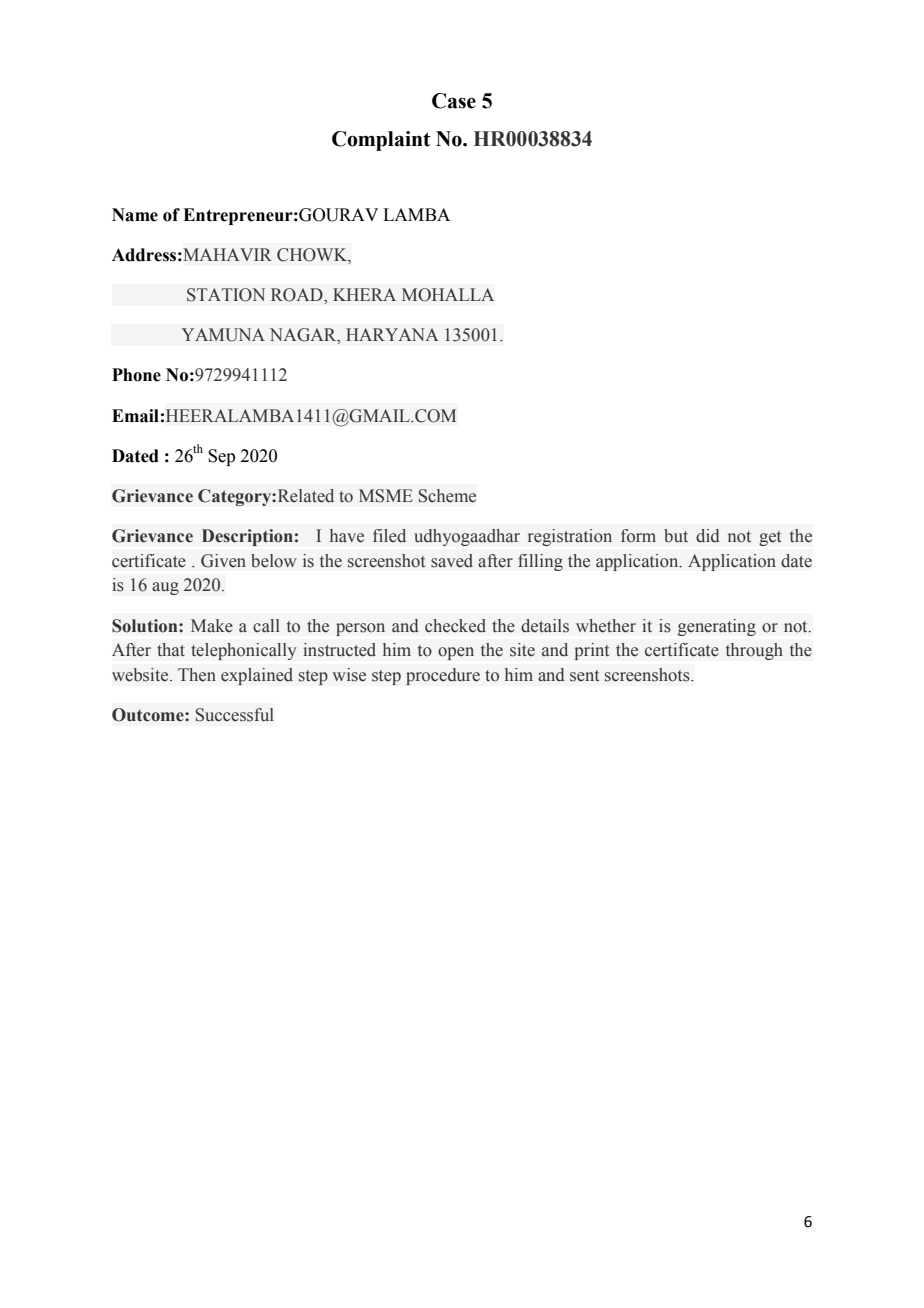  What do you see at coordinates (381, 141) in the screenshot?
I see `Complaint` at bounding box center [381, 141].
